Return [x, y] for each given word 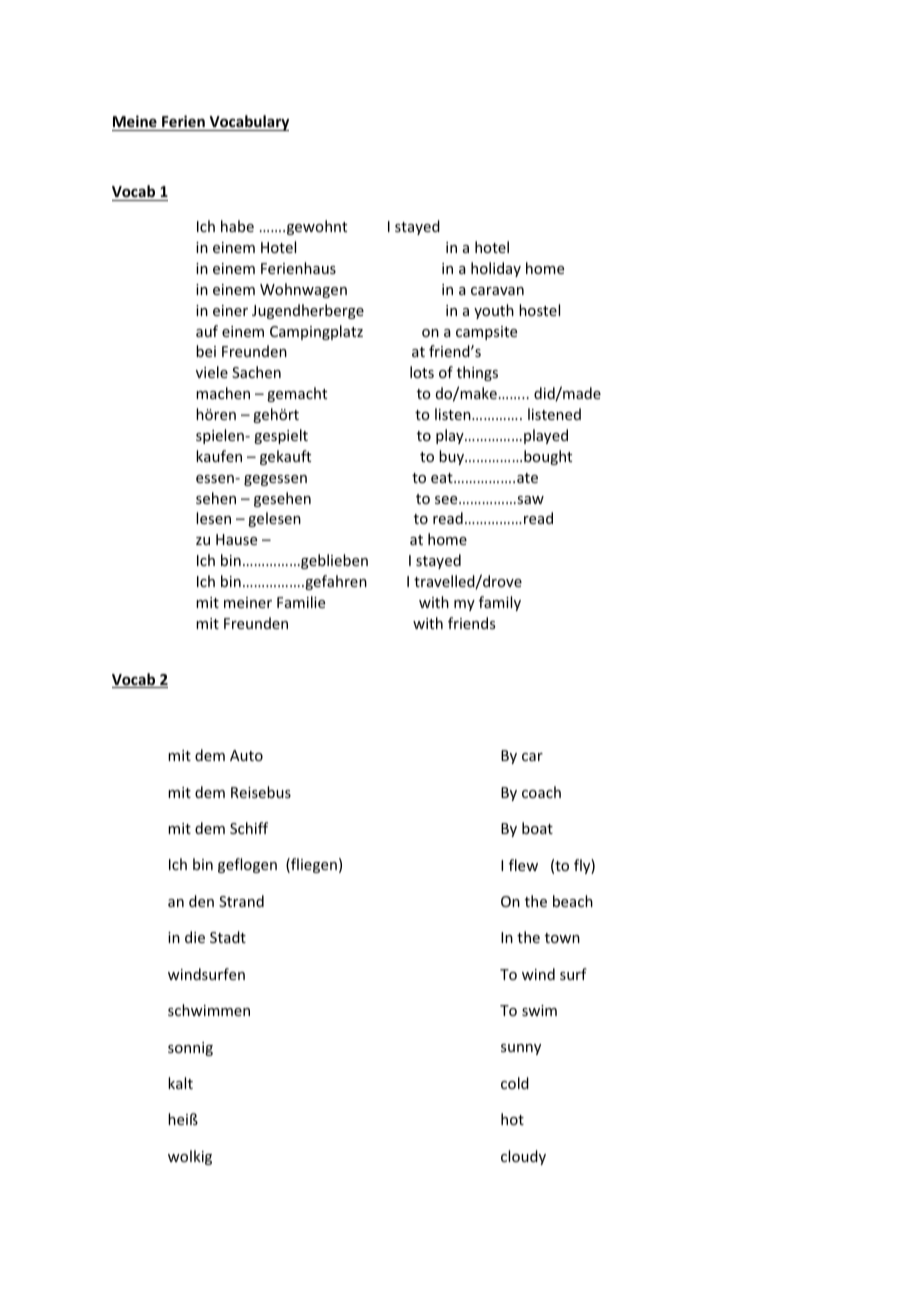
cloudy [523, 1157]
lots [422, 372]
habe [237, 226]
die [195, 937]
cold [515, 1083]
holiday [496, 269]
